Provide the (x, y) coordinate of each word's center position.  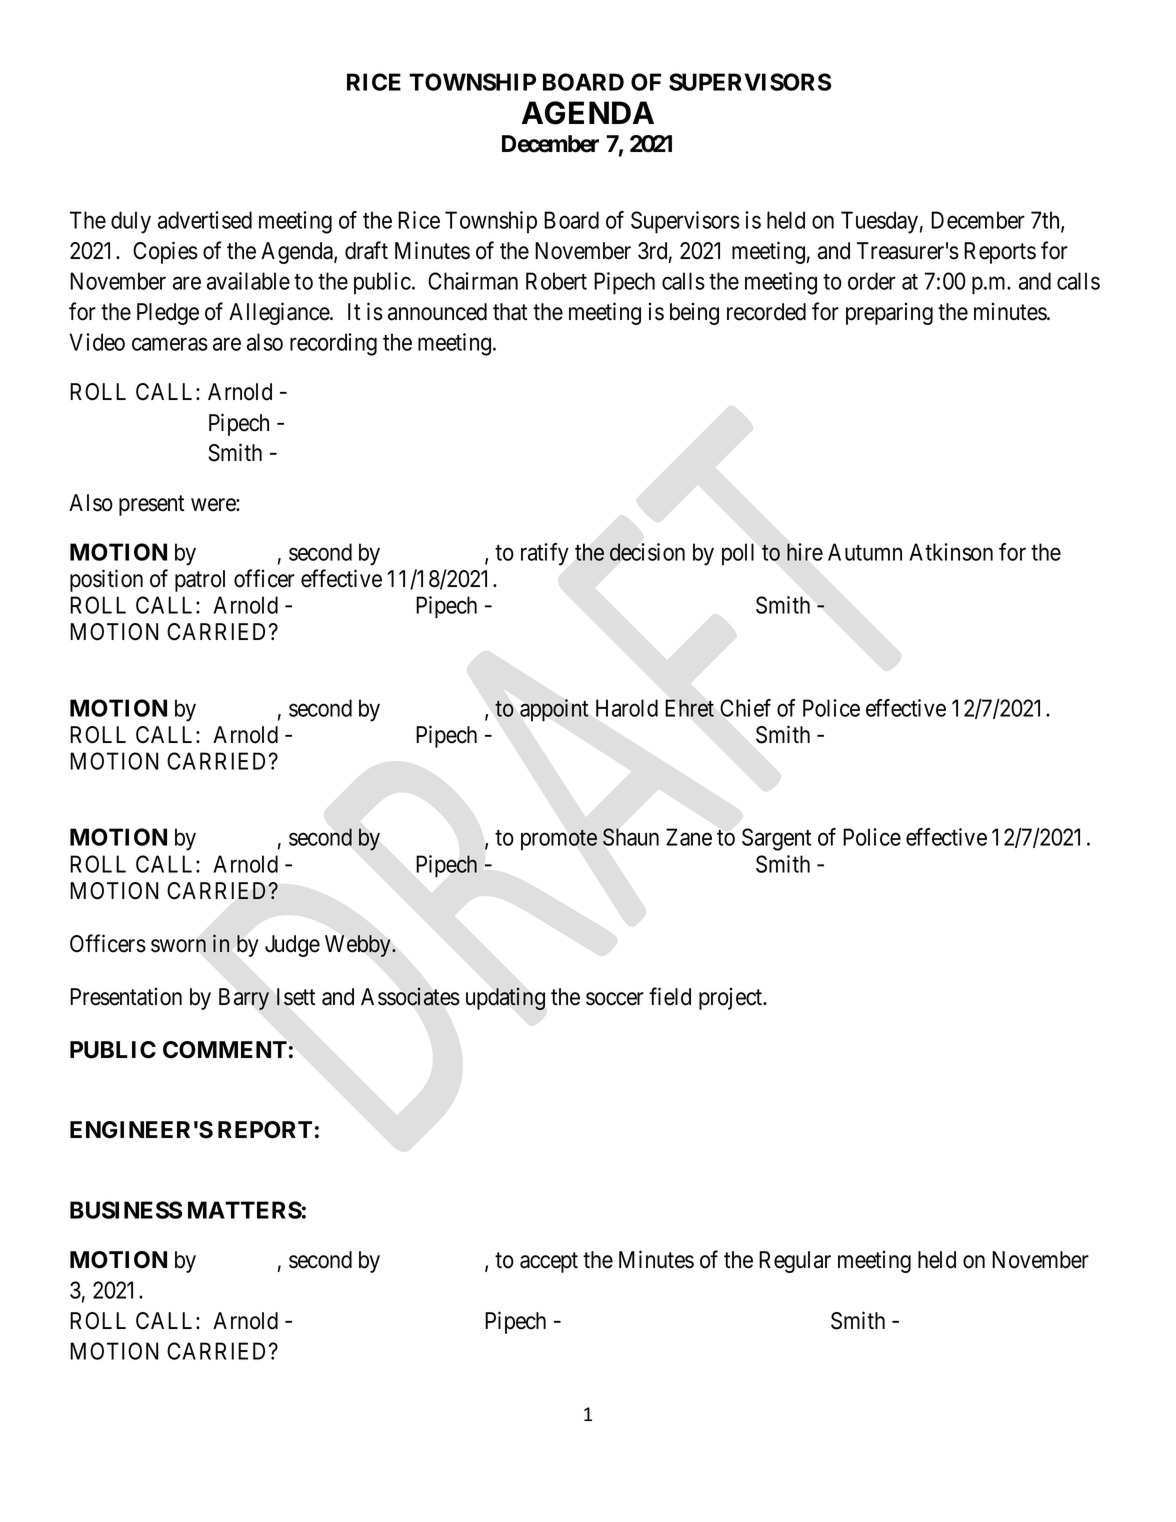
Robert (556, 281)
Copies (165, 252)
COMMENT (225, 1050)
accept (549, 1262)
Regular (795, 1262)
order (872, 281)
